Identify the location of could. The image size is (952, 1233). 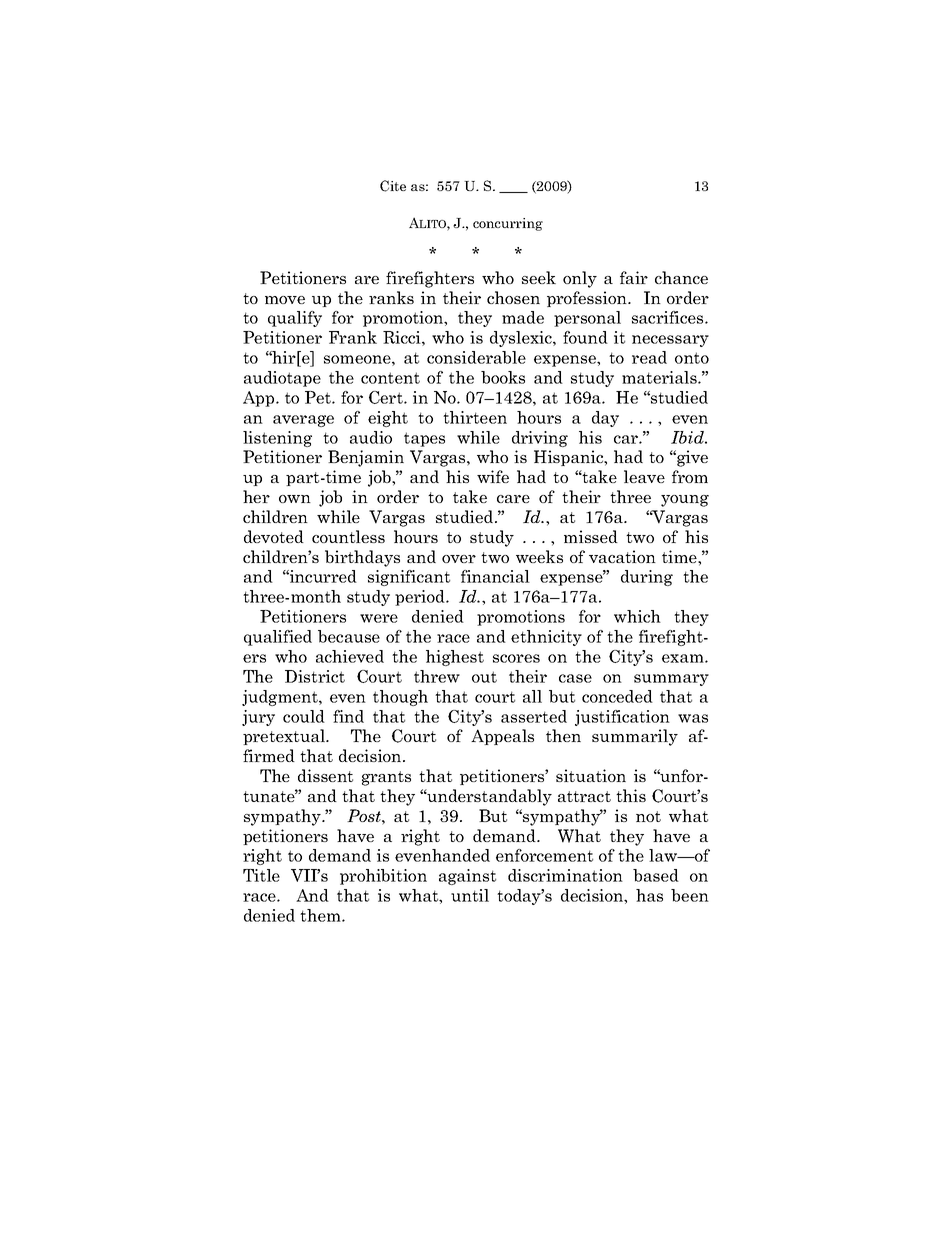
(304, 716).
